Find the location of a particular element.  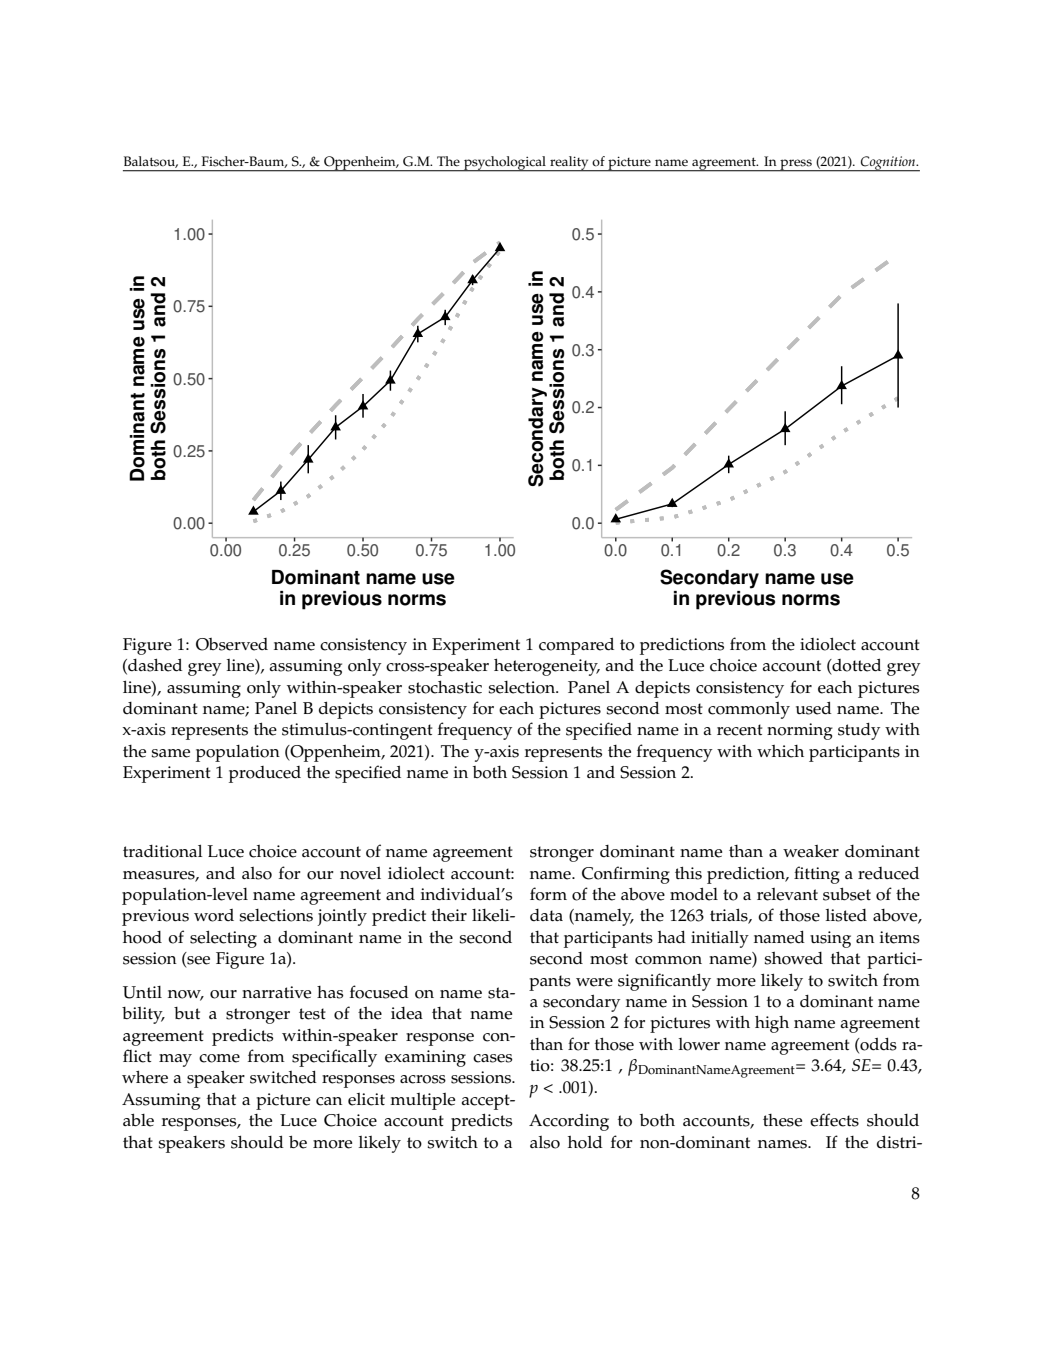

form is located at coordinates (548, 894).
